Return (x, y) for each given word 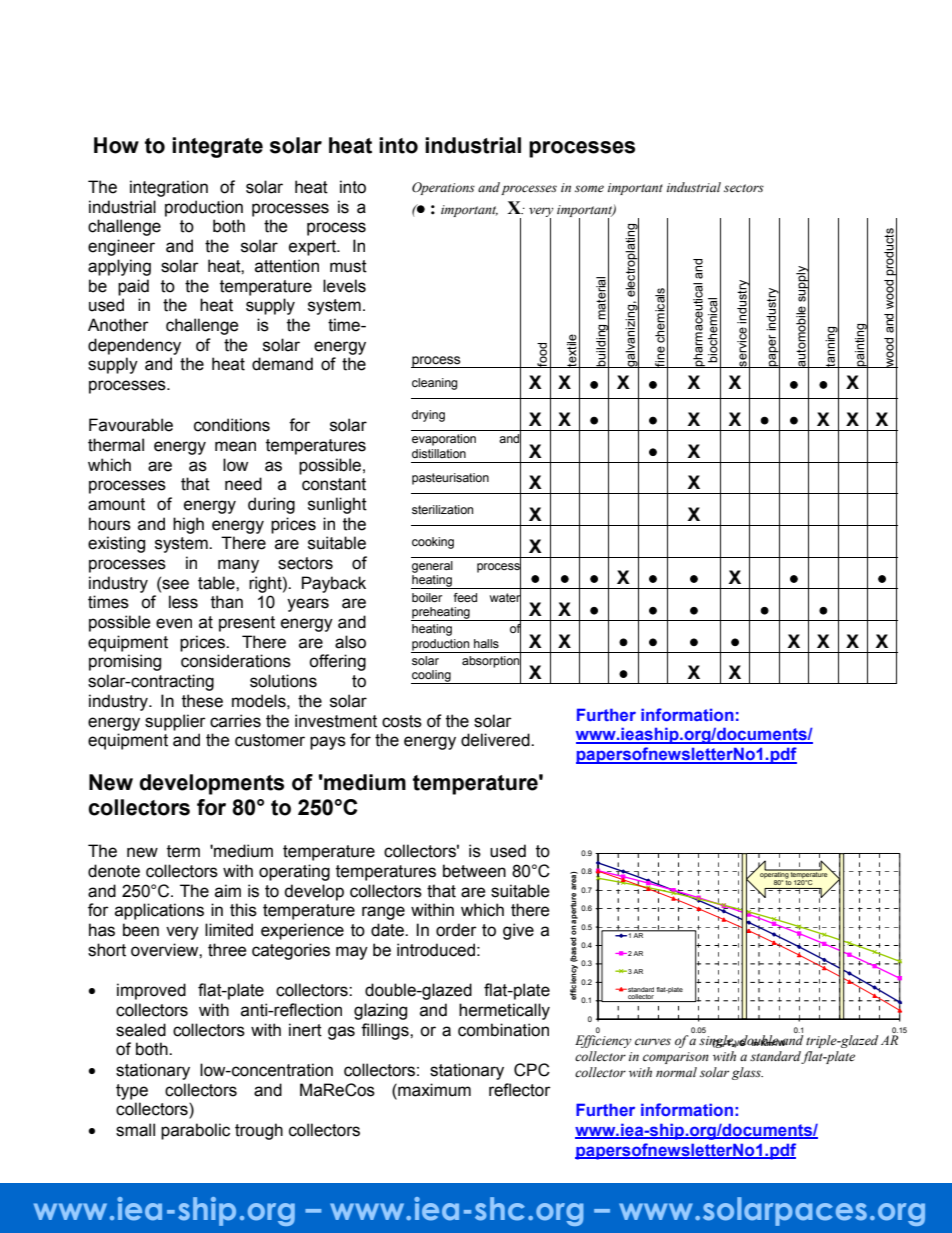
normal (676, 1072)
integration (169, 188)
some (589, 188)
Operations (443, 188)
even (174, 623)
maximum (433, 1090)
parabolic (195, 1131)
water (505, 597)
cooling (432, 677)
